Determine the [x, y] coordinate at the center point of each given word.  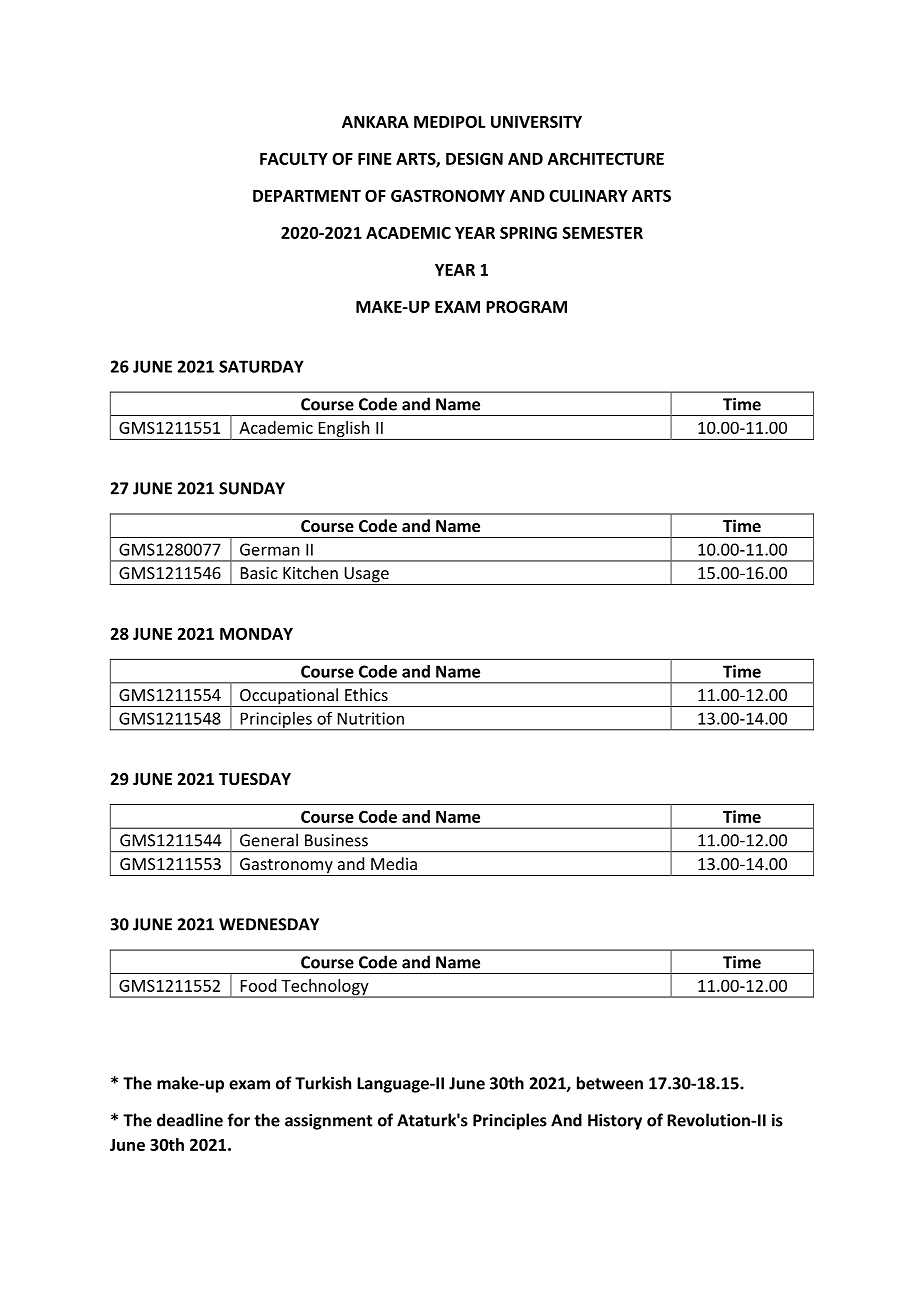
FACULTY [294, 159]
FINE [375, 159]
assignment [328, 1122]
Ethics [366, 694]
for [238, 1120]
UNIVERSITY [536, 122]
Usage [366, 576]
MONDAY [256, 633]
